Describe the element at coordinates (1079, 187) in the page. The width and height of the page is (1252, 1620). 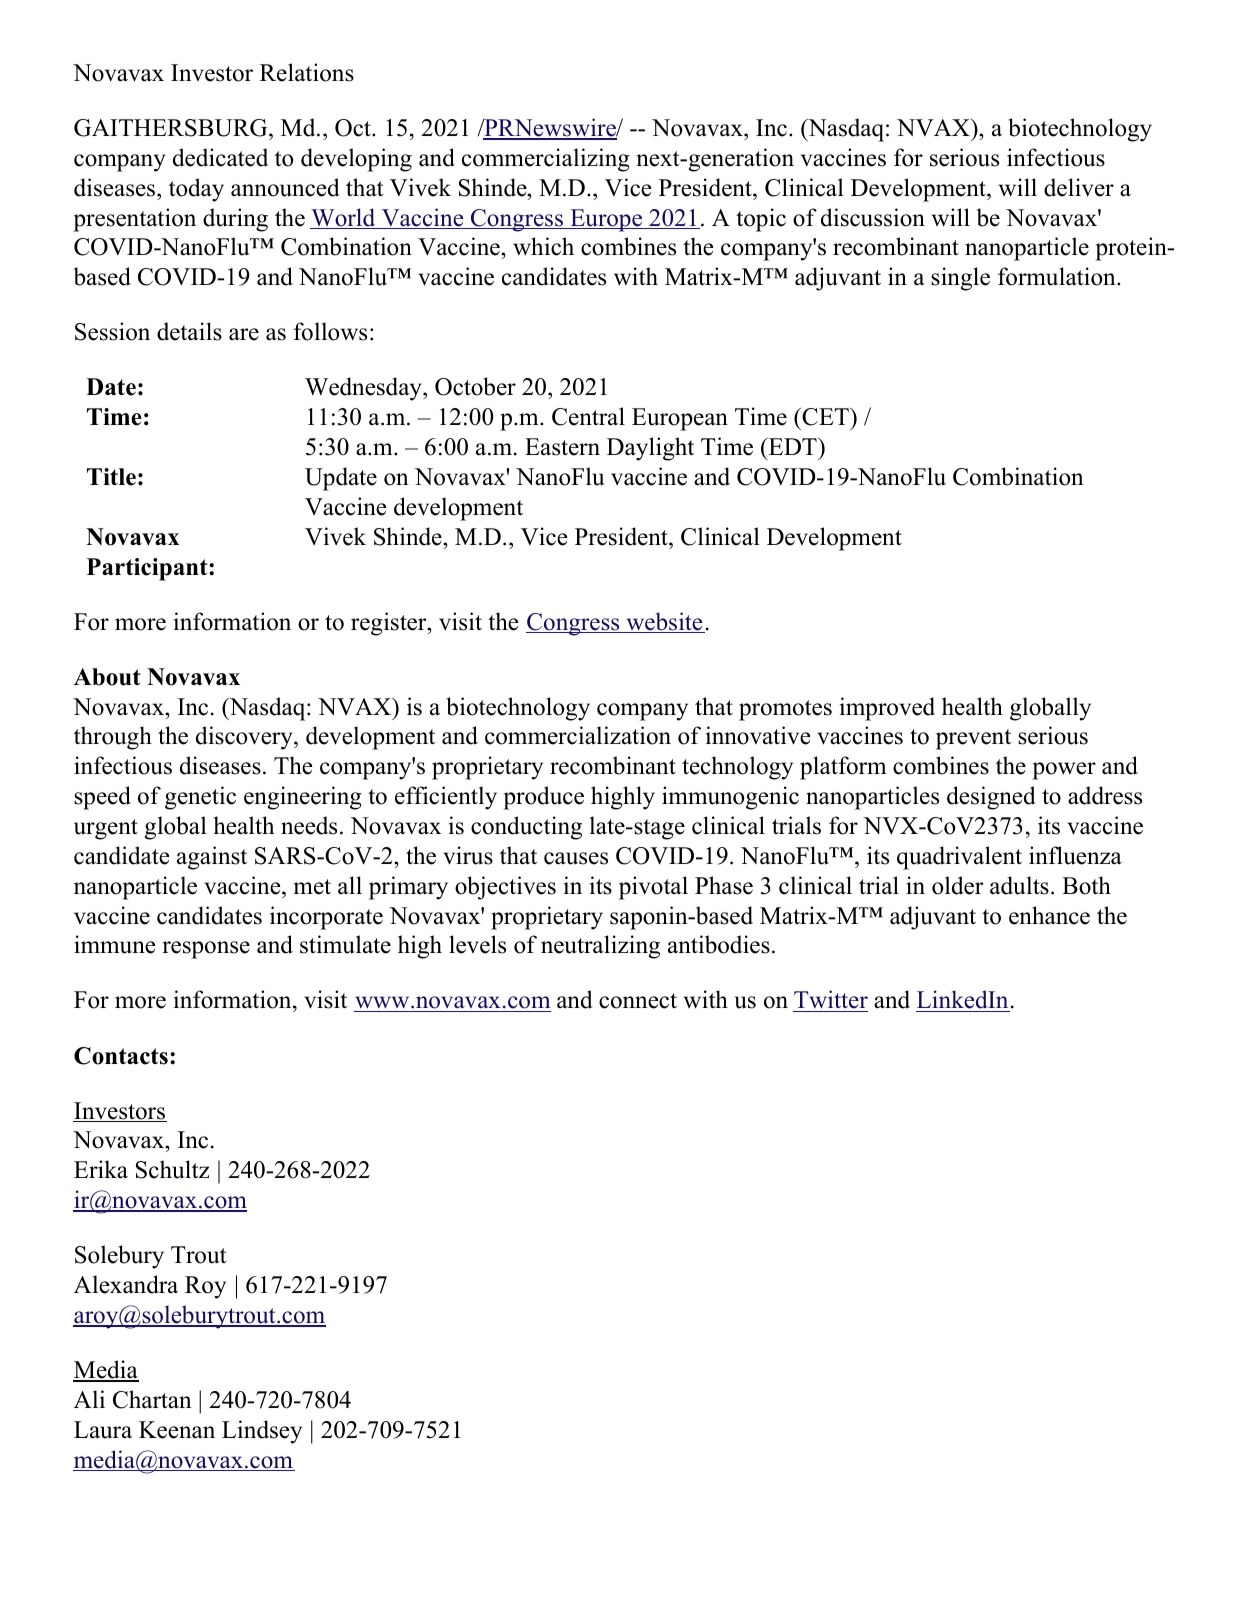
I see `deliver` at that location.
